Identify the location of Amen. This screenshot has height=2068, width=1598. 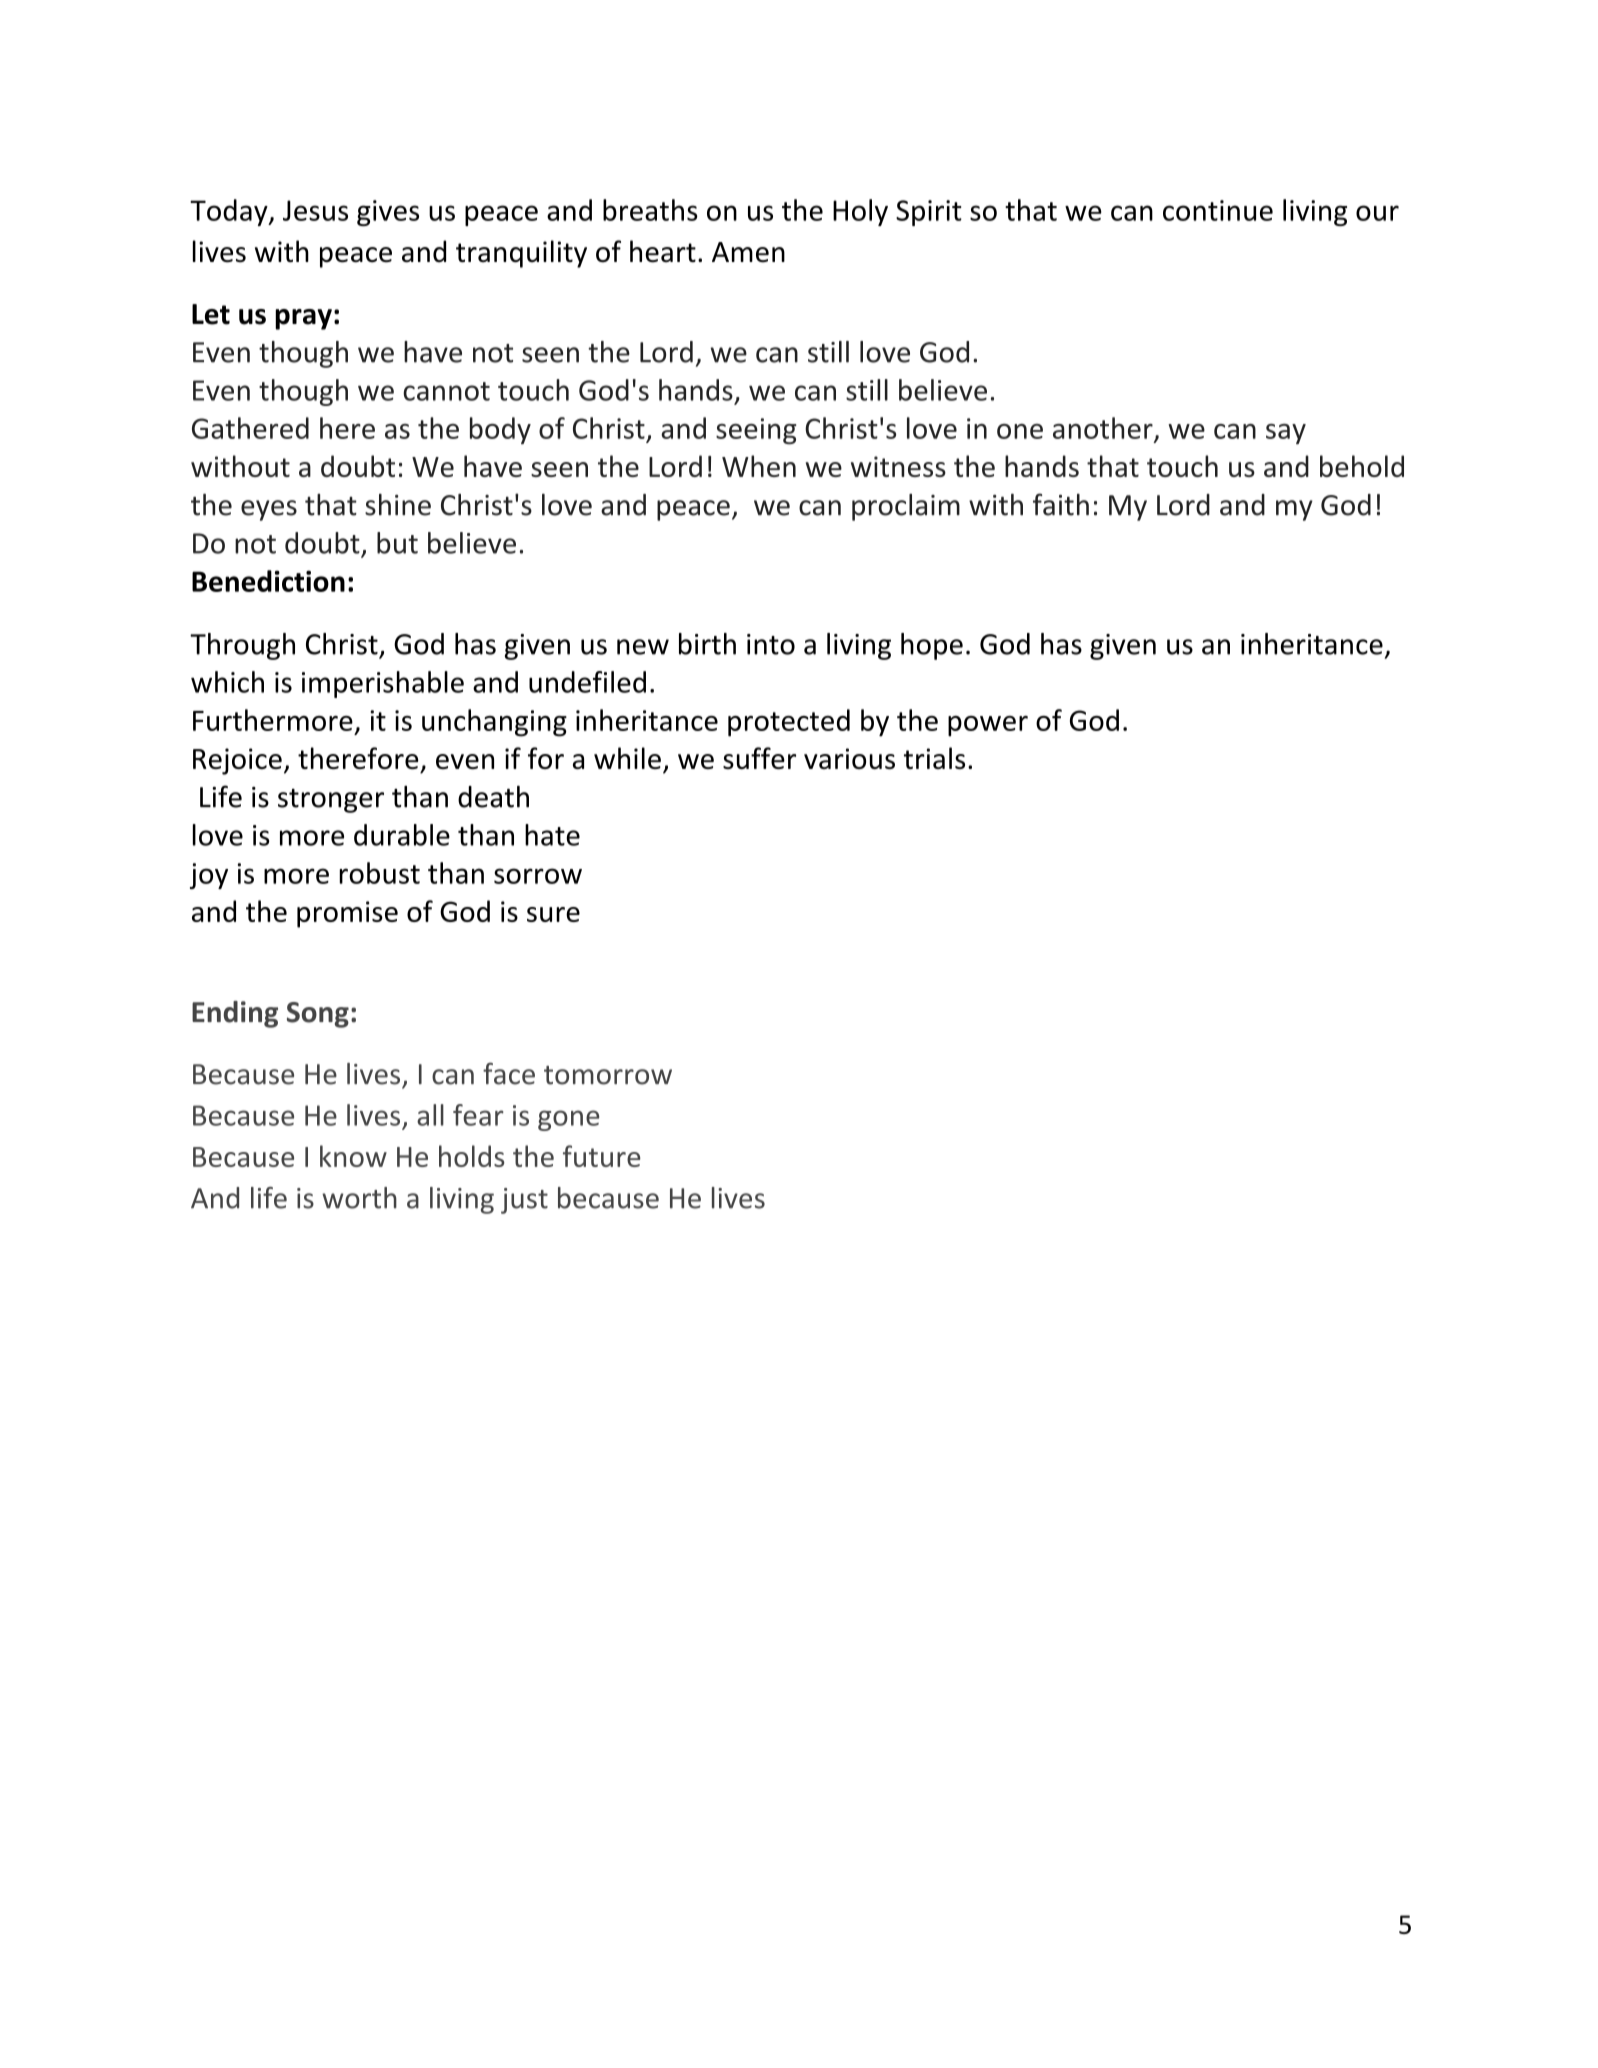
(748, 252).
